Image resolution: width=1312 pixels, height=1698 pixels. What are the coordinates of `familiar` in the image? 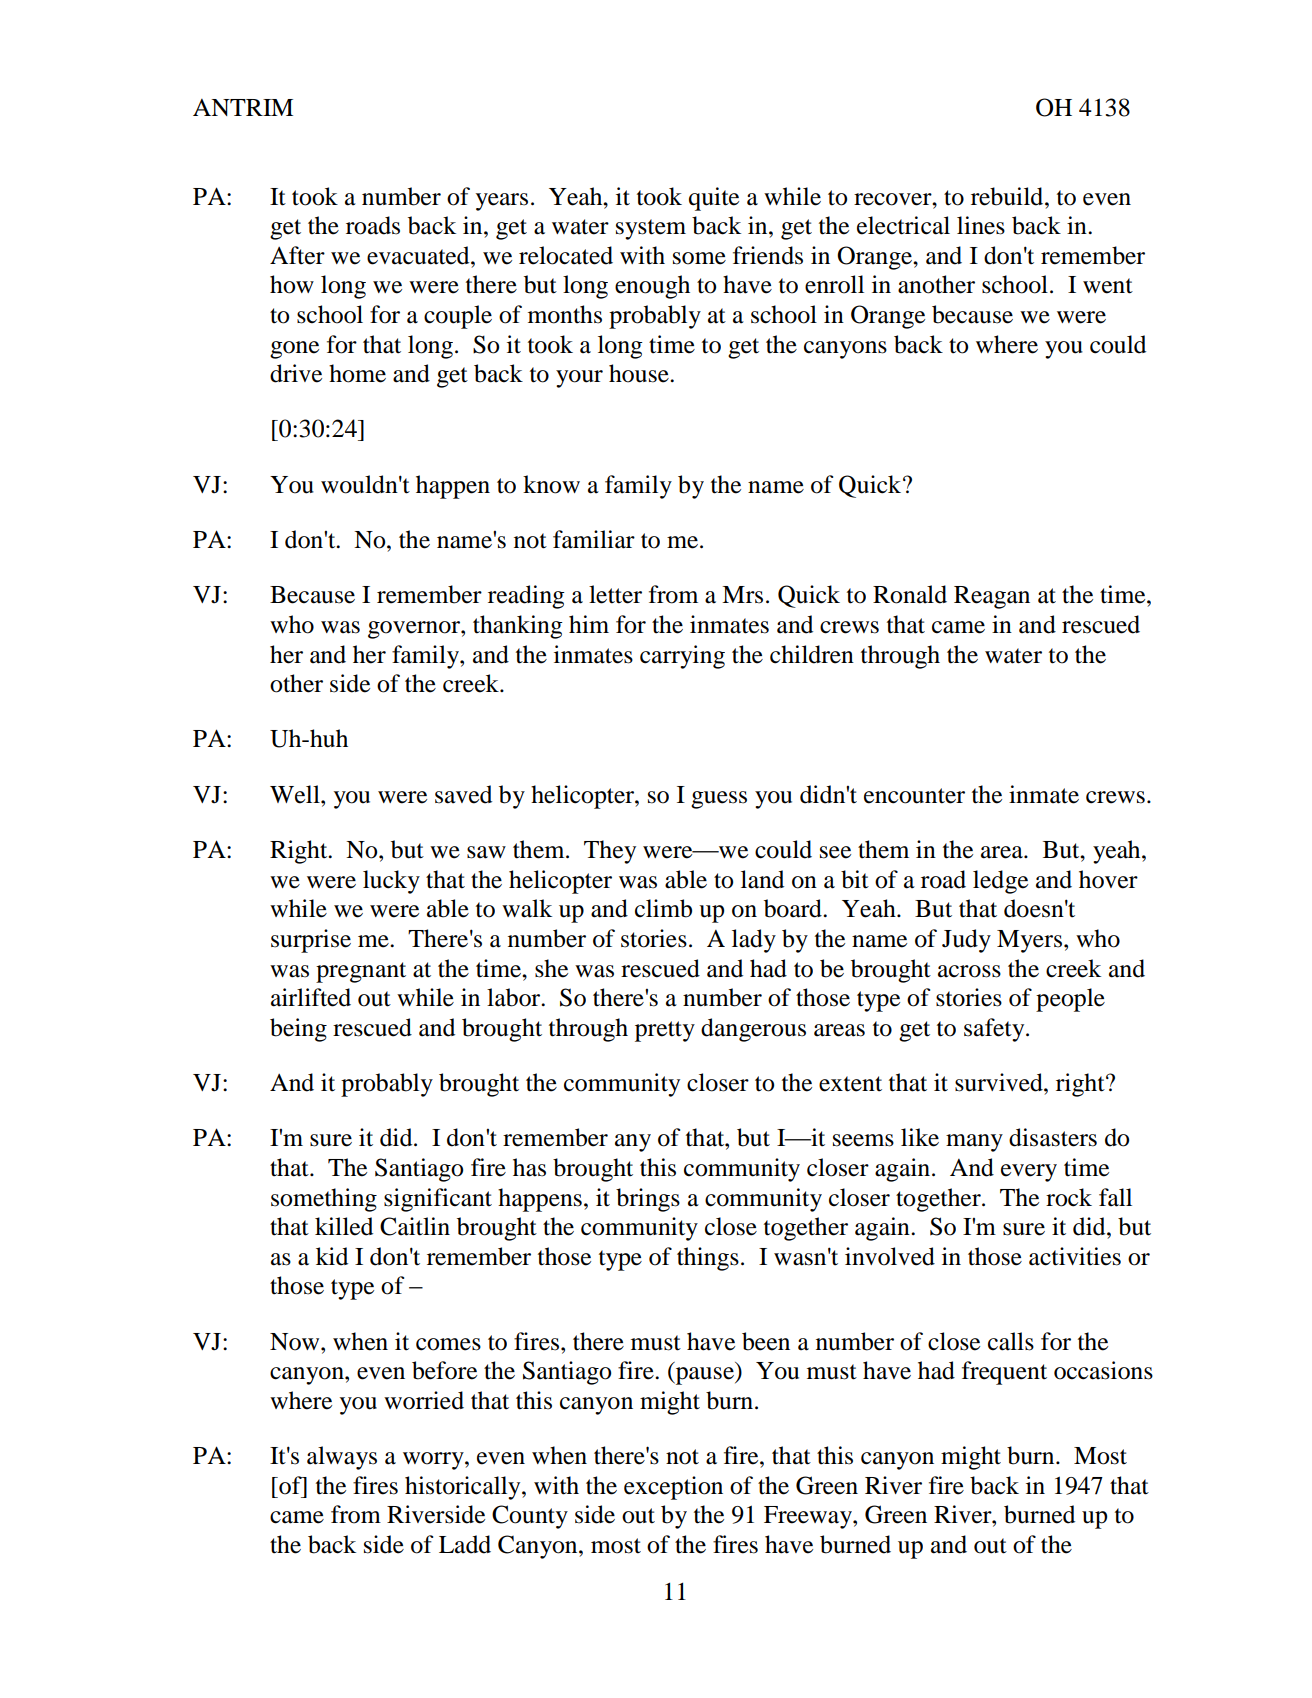 It's located at (594, 539).
